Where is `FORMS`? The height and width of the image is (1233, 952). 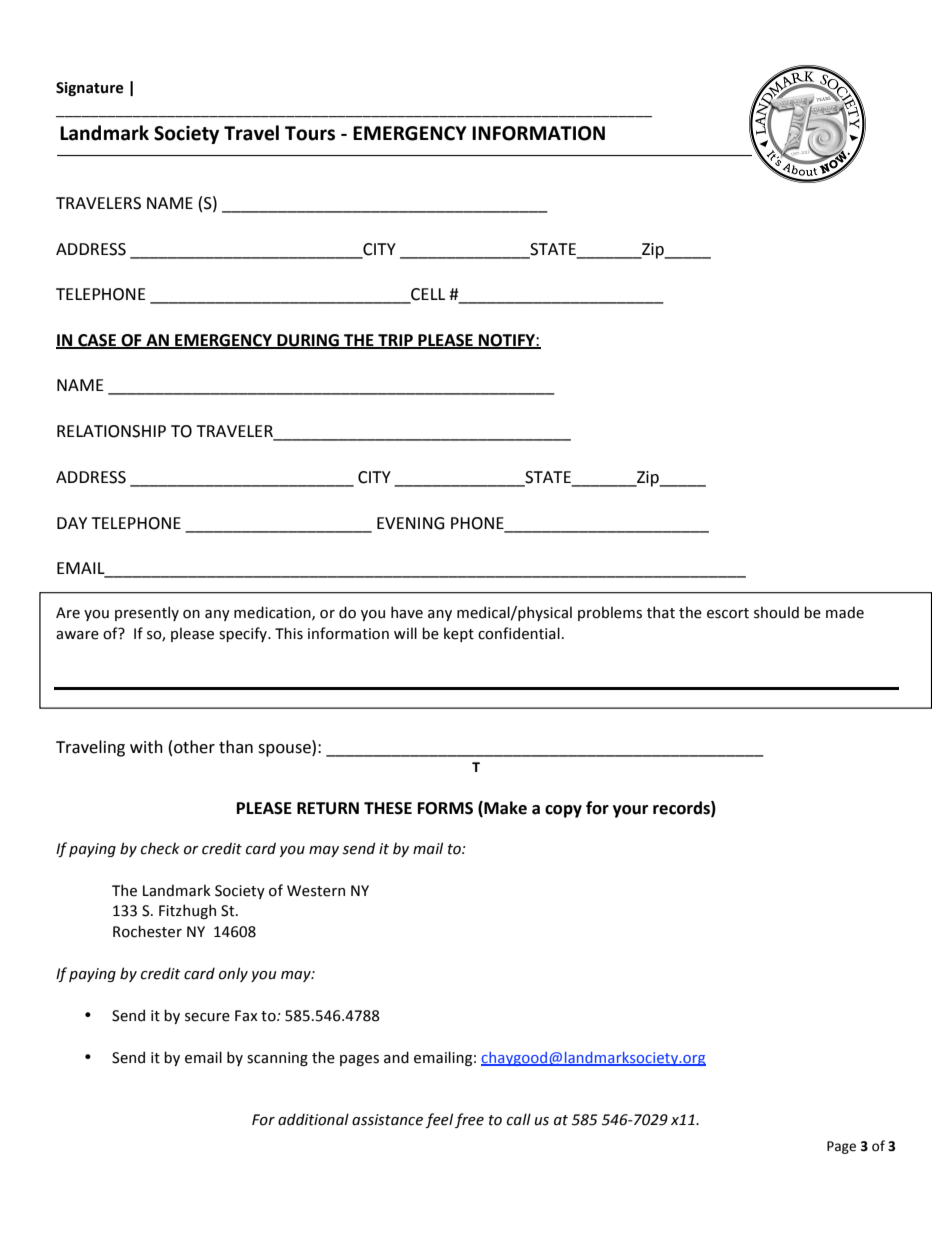
FORMS is located at coordinates (445, 808).
